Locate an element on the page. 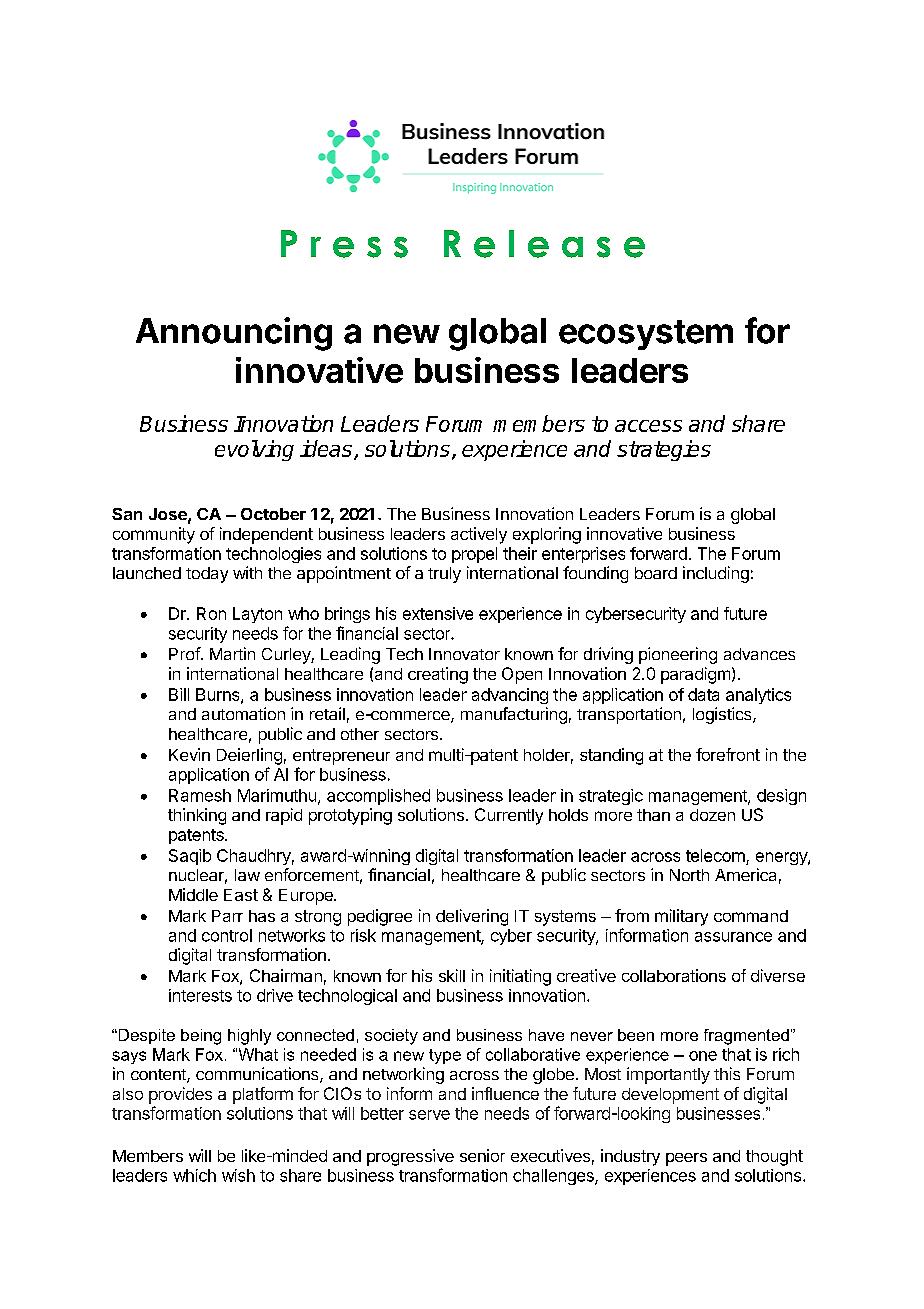 The width and height of the page is (924, 1309). Announcing is located at coordinates (234, 334).
